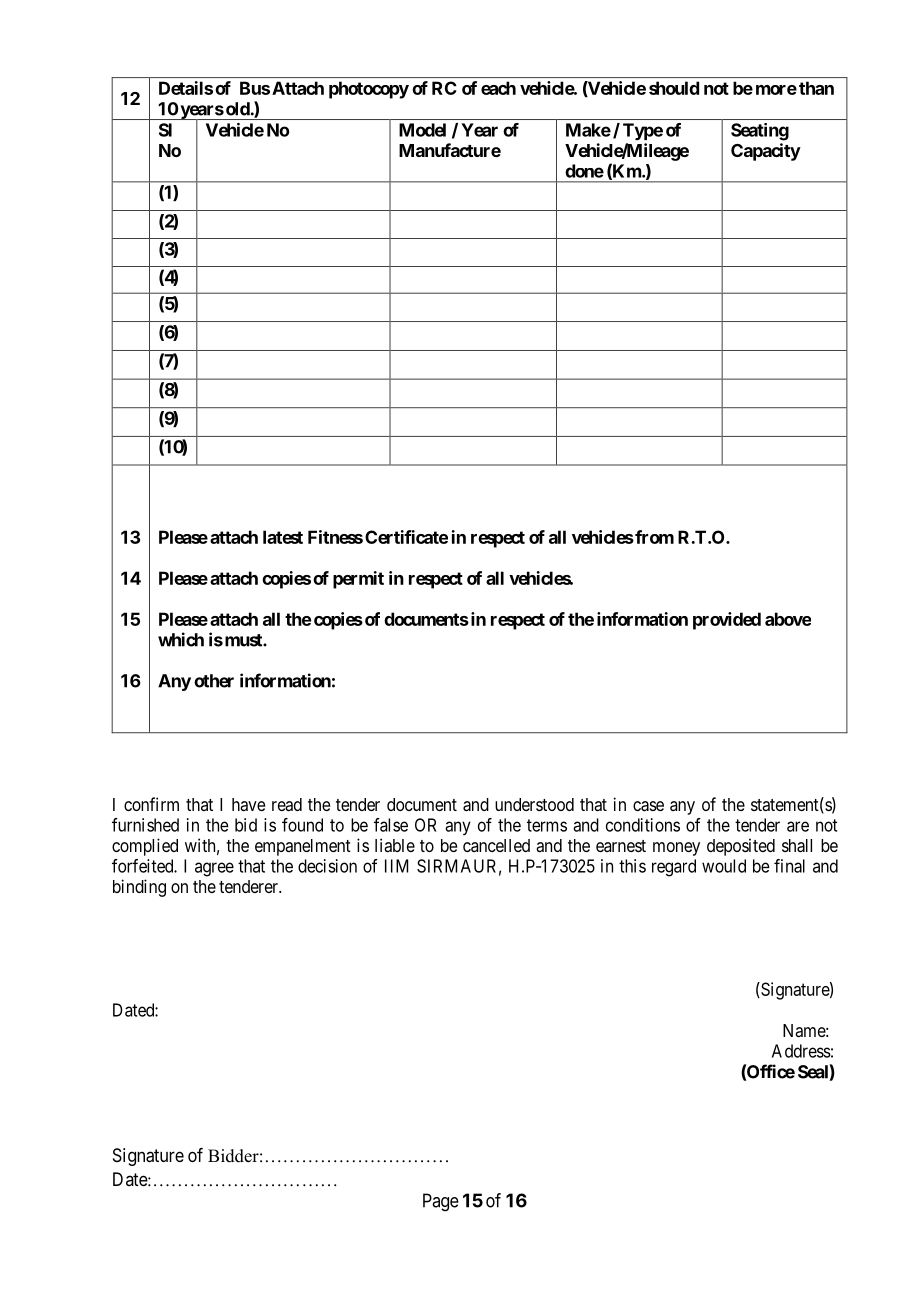 This page has width=924, height=1307. Describe the element at coordinates (727, 621) in the page. I see `provided` at that location.
